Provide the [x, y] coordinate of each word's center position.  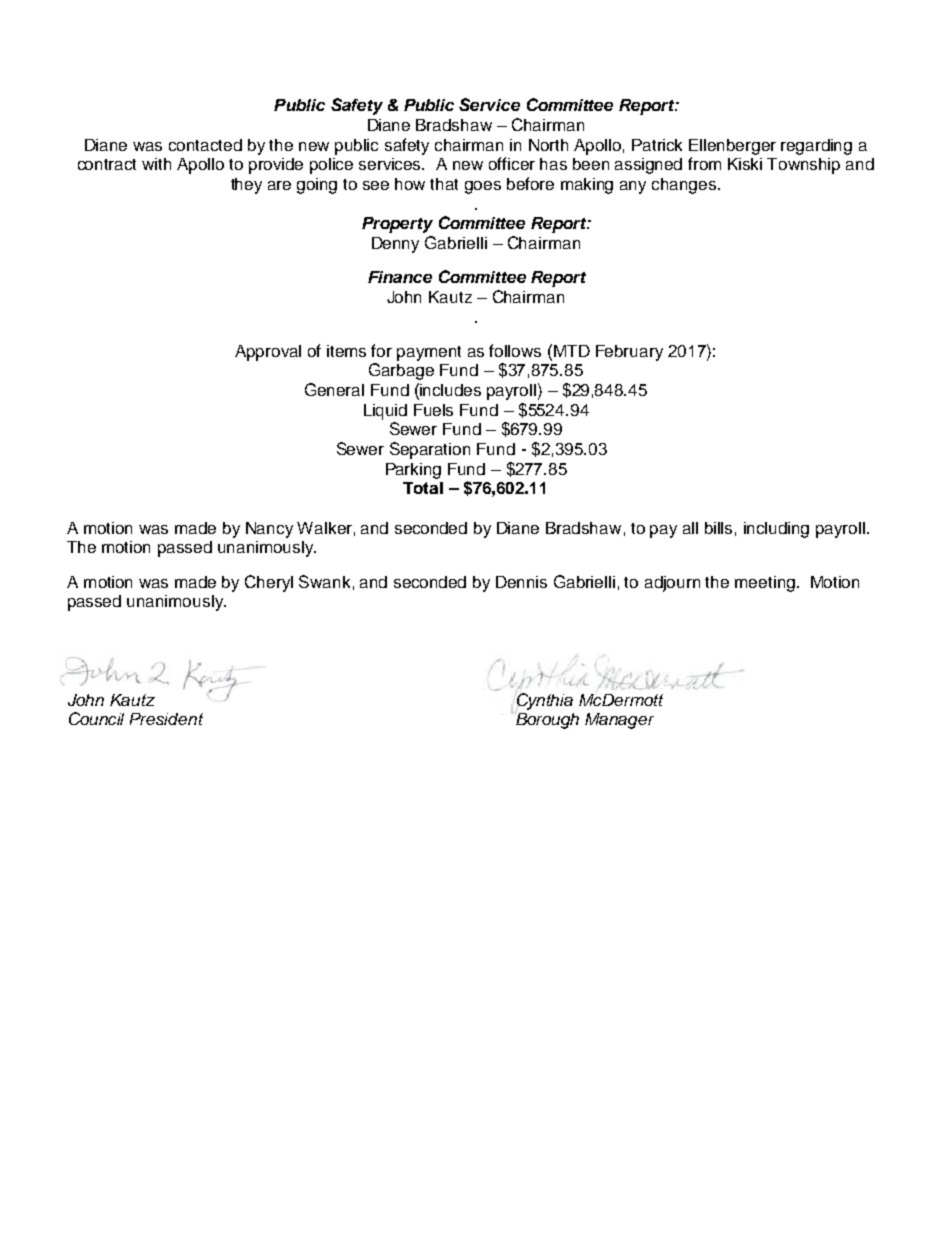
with [156, 164]
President [166, 719]
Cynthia [544, 702]
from [704, 163]
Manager [619, 721]
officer [512, 163]
